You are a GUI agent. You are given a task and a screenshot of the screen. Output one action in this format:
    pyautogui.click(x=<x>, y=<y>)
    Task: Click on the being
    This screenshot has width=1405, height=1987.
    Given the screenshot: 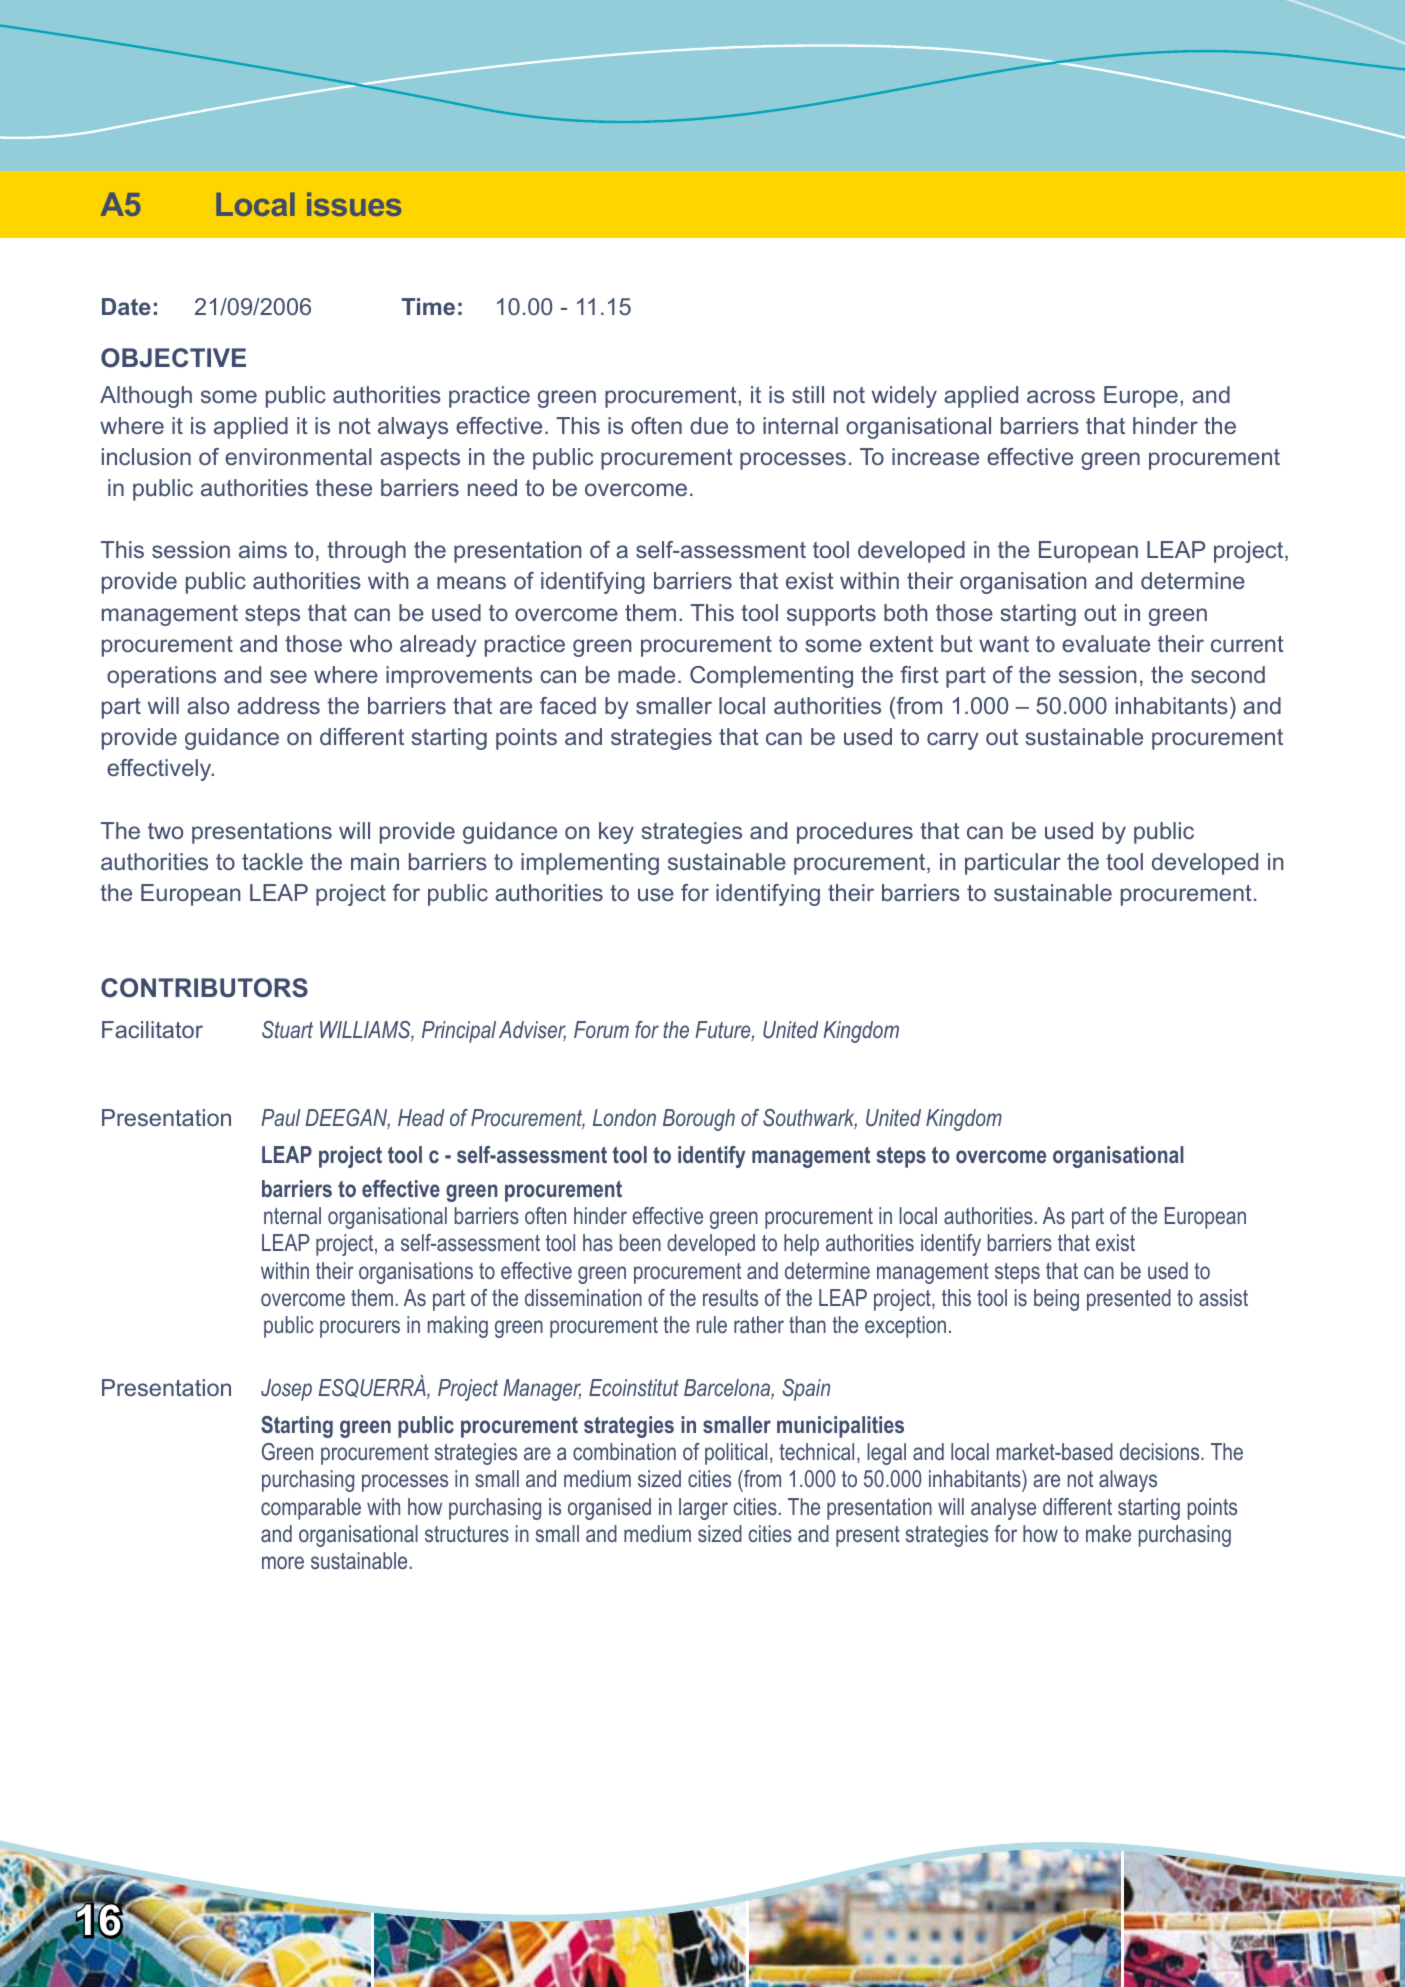 What is the action you would take?
    pyautogui.click(x=1056, y=1300)
